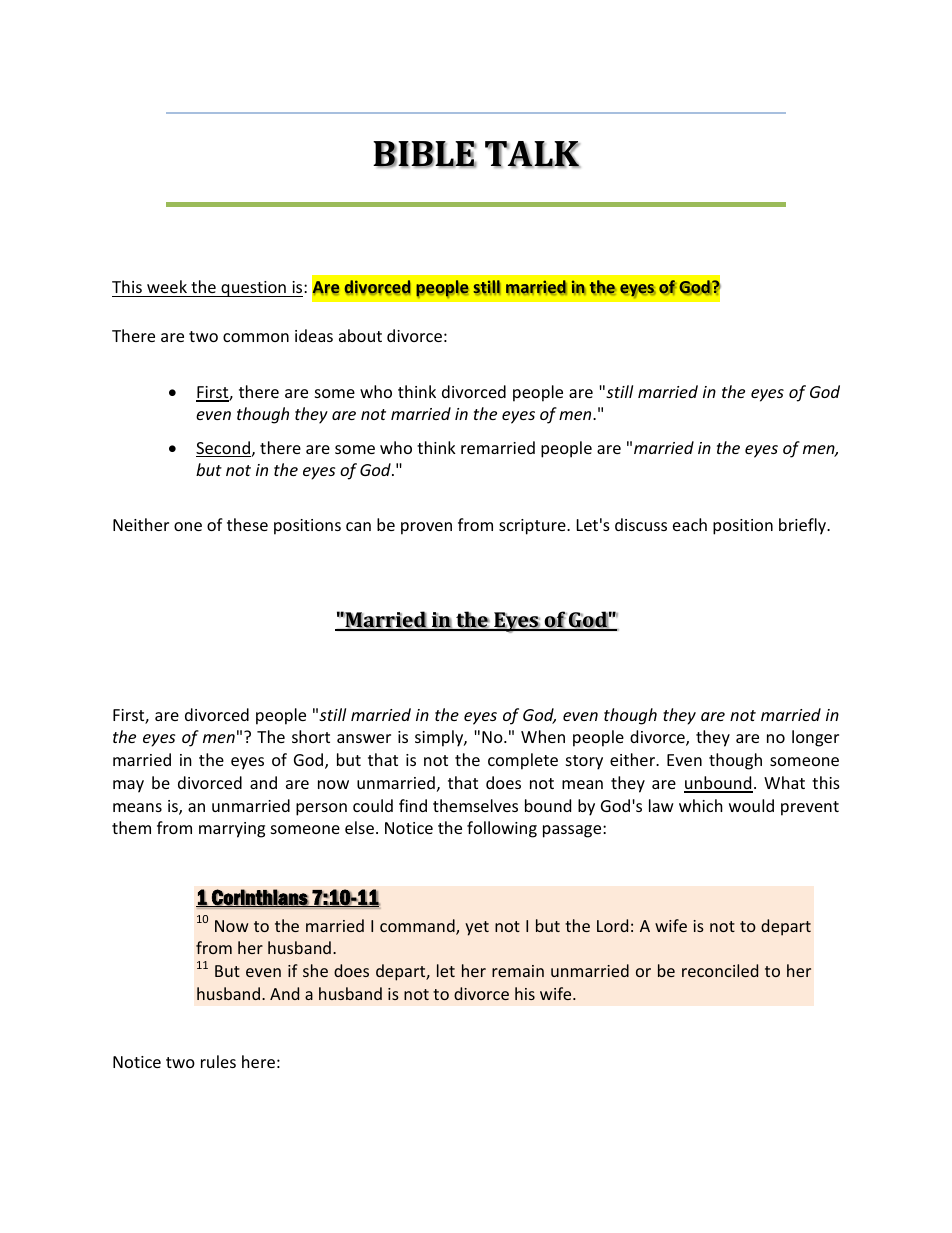 This screenshot has height=1233, width=952. I want to click on BIBLE, so click(425, 154).
